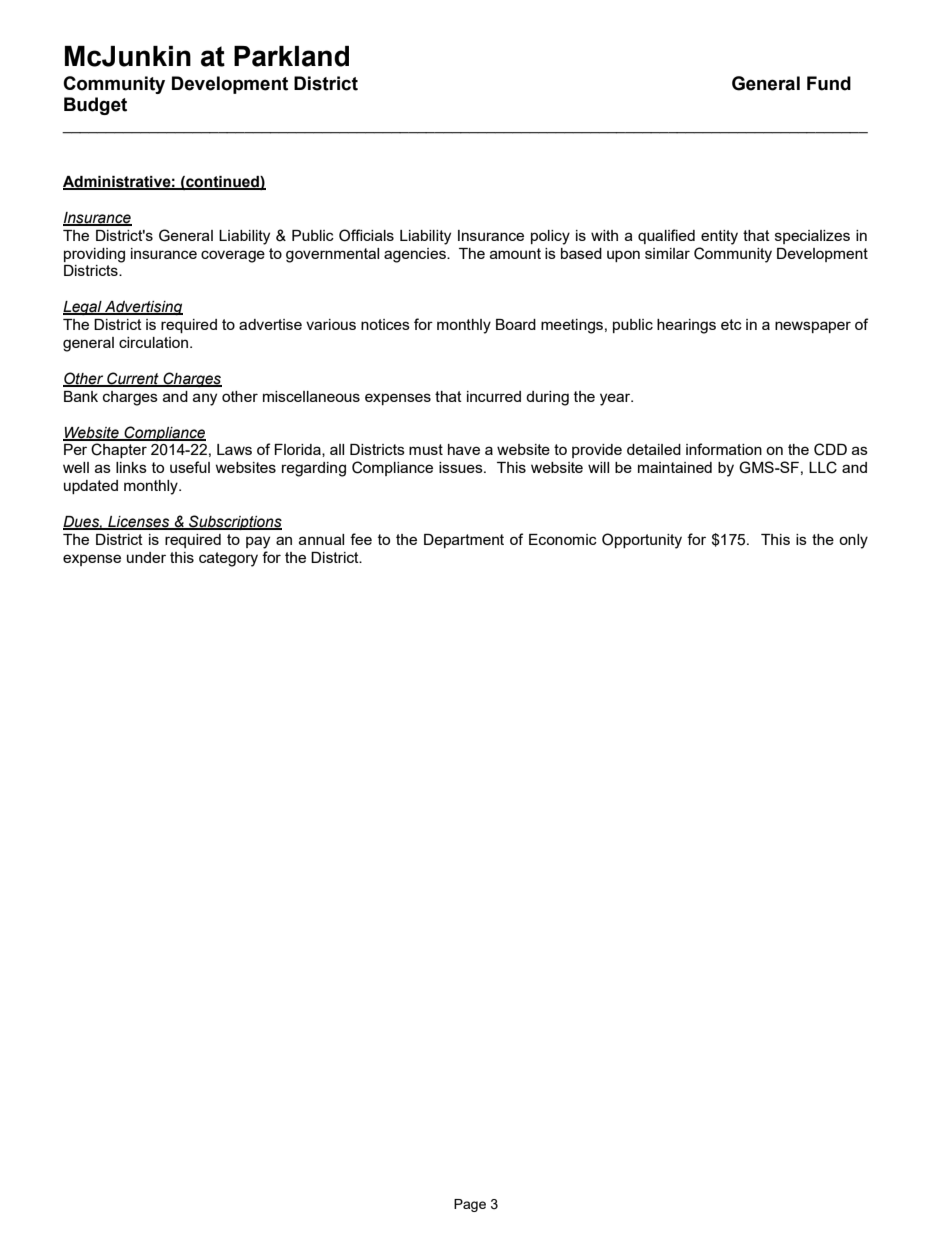 This screenshot has width=952, height=1233. What do you see at coordinates (731, 324) in the screenshot?
I see `etc` at bounding box center [731, 324].
